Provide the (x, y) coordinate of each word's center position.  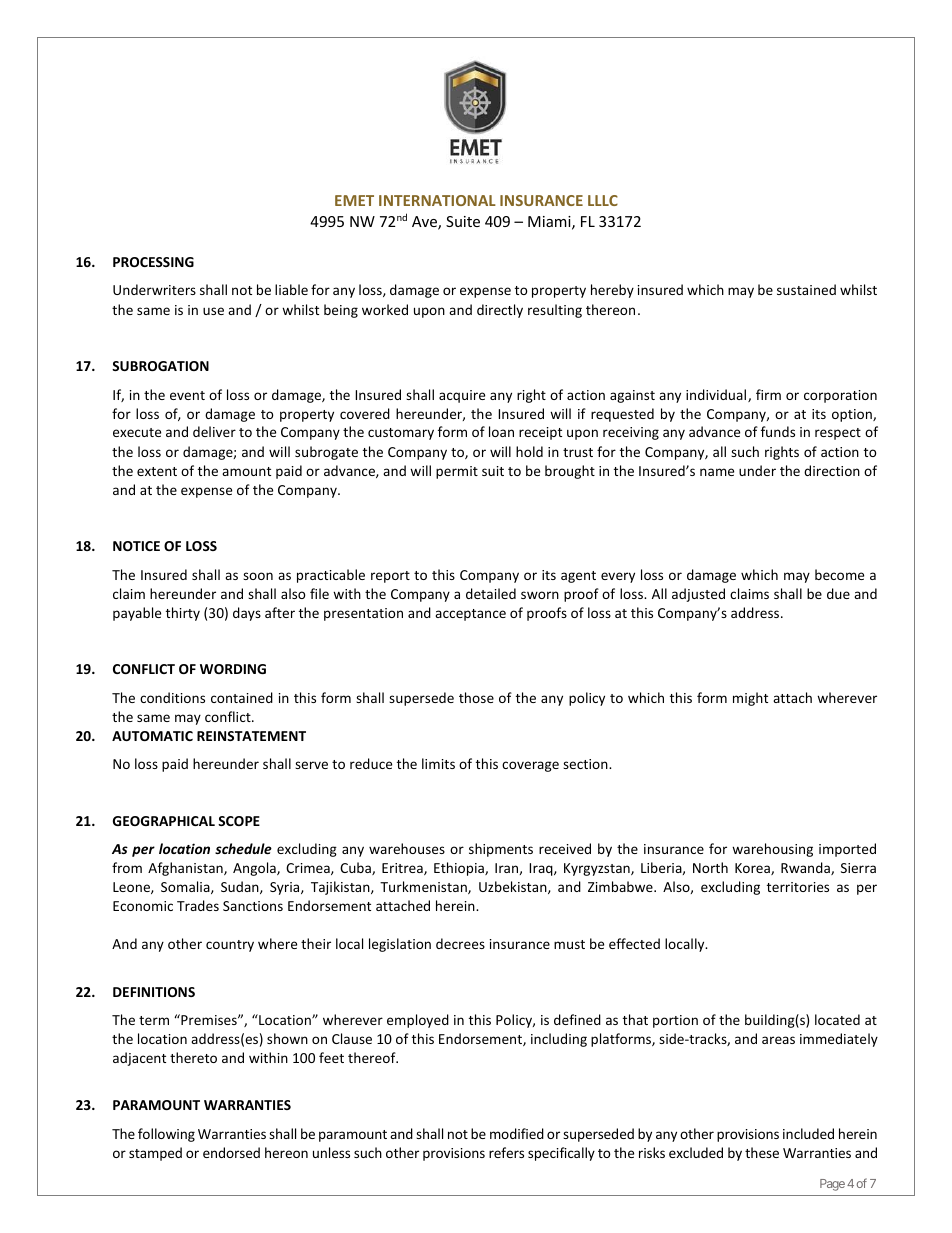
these (762, 1152)
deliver (214, 431)
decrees (460, 943)
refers (506, 1152)
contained (242, 697)
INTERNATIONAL (437, 200)
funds (778, 431)
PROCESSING (153, 262)
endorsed (231, 1152)
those (476, 697)
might (750, 699)
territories (798, 887)
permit (457, 472)
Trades (198, 905)
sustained (806, 289)
